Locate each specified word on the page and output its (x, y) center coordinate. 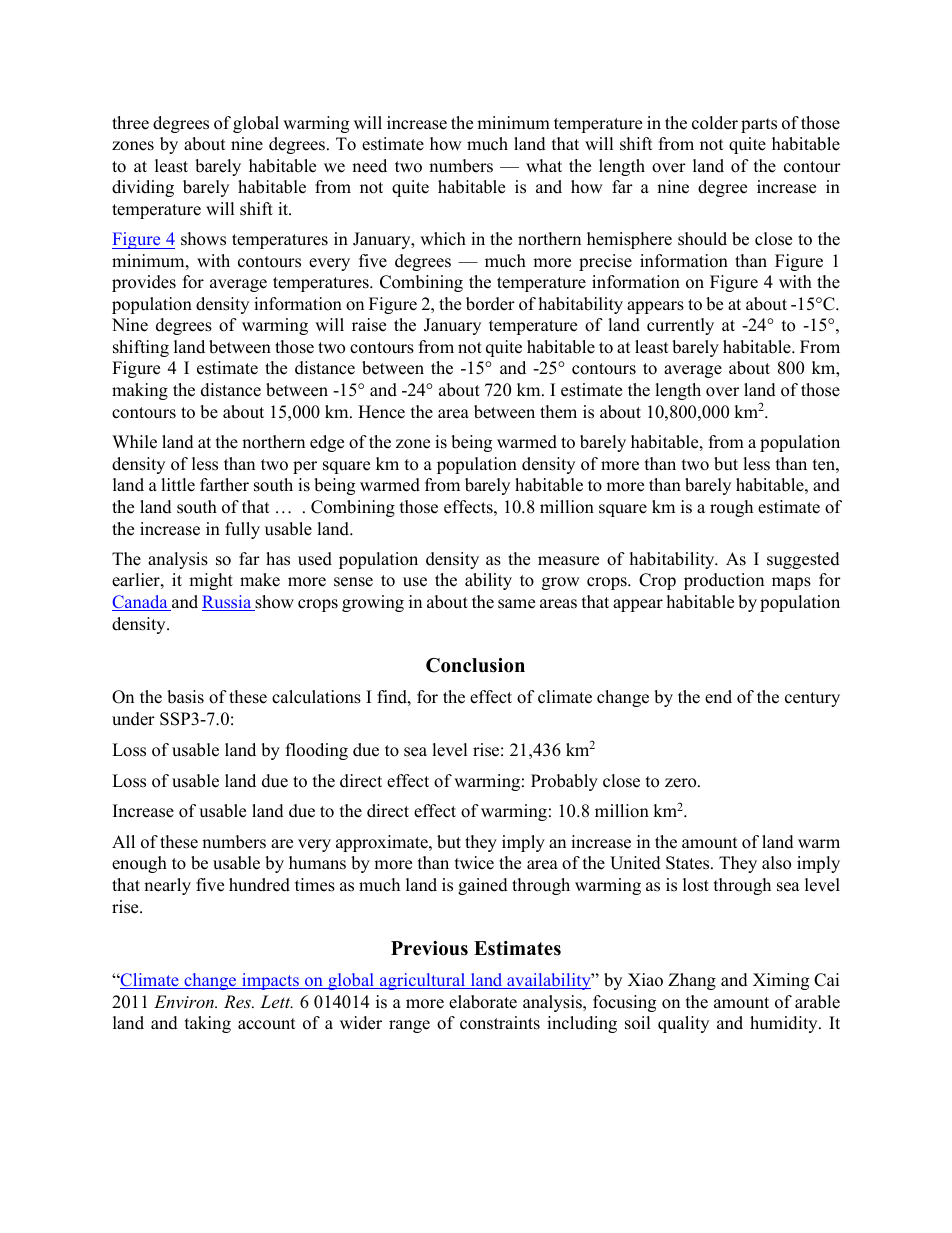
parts (759, 125)
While (134, 442)
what (544, 165)
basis (185, 697)
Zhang (692, 981)
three (130, 123)
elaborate (483, 1002)
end (718, 697)
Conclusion (475, 665)
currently (680, 326)
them (558, 412)
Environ (185, 1001)
